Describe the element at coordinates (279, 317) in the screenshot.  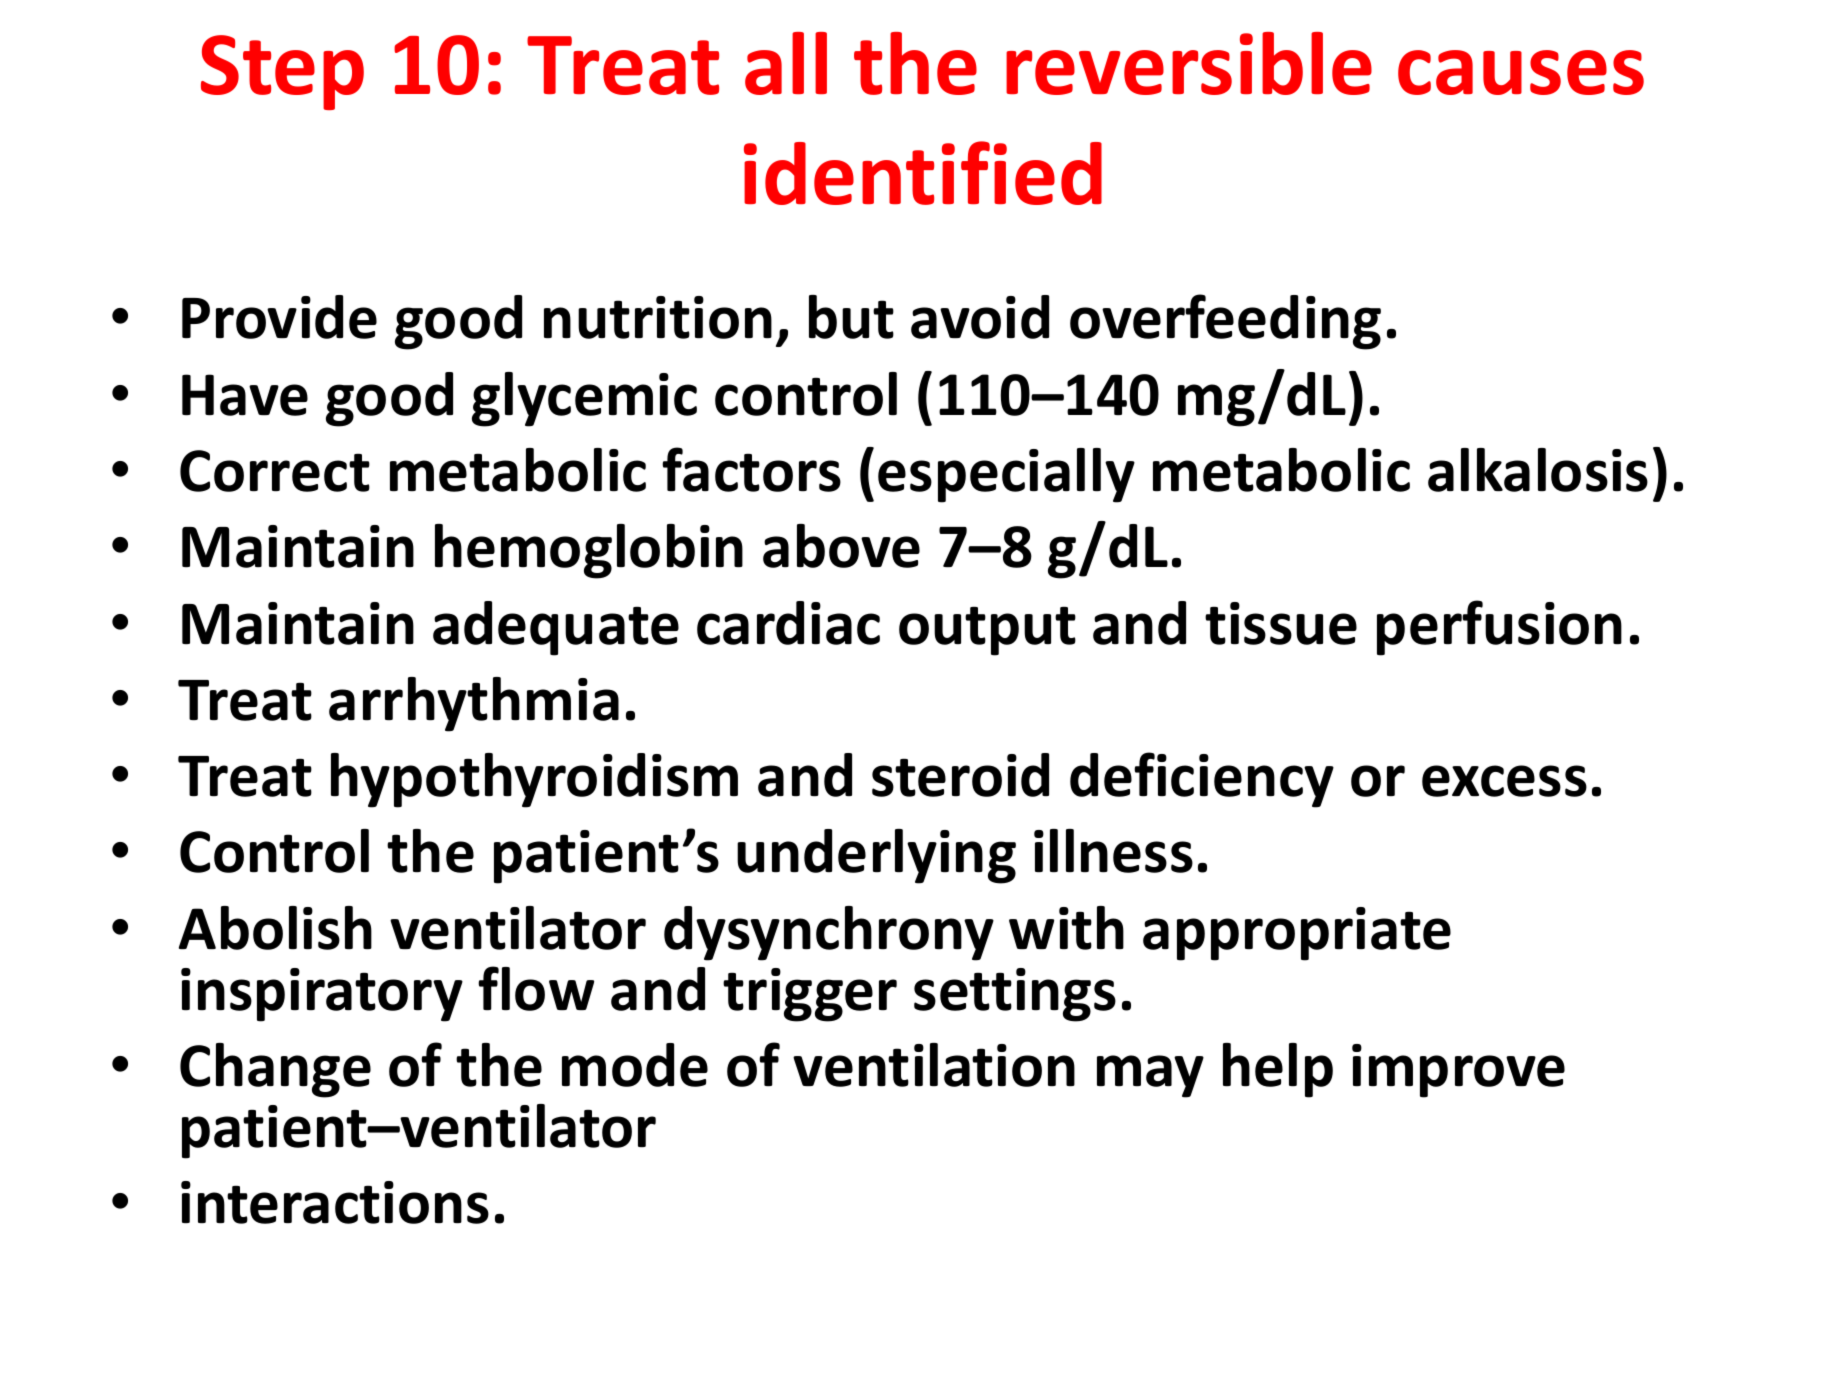
I see `Provide` at that location.
